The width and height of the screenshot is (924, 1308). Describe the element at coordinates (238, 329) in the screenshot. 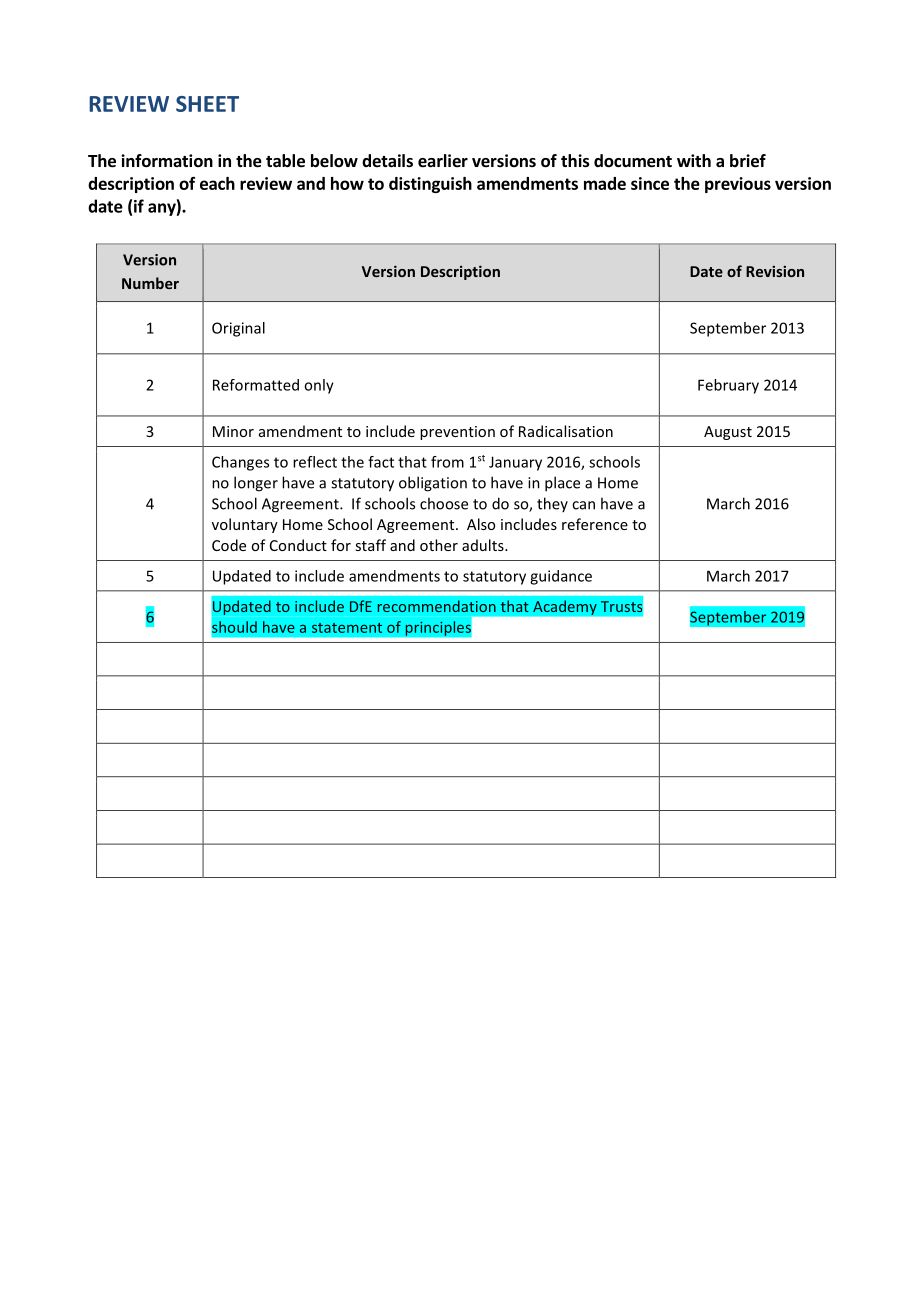

I see `Original` at that location.
